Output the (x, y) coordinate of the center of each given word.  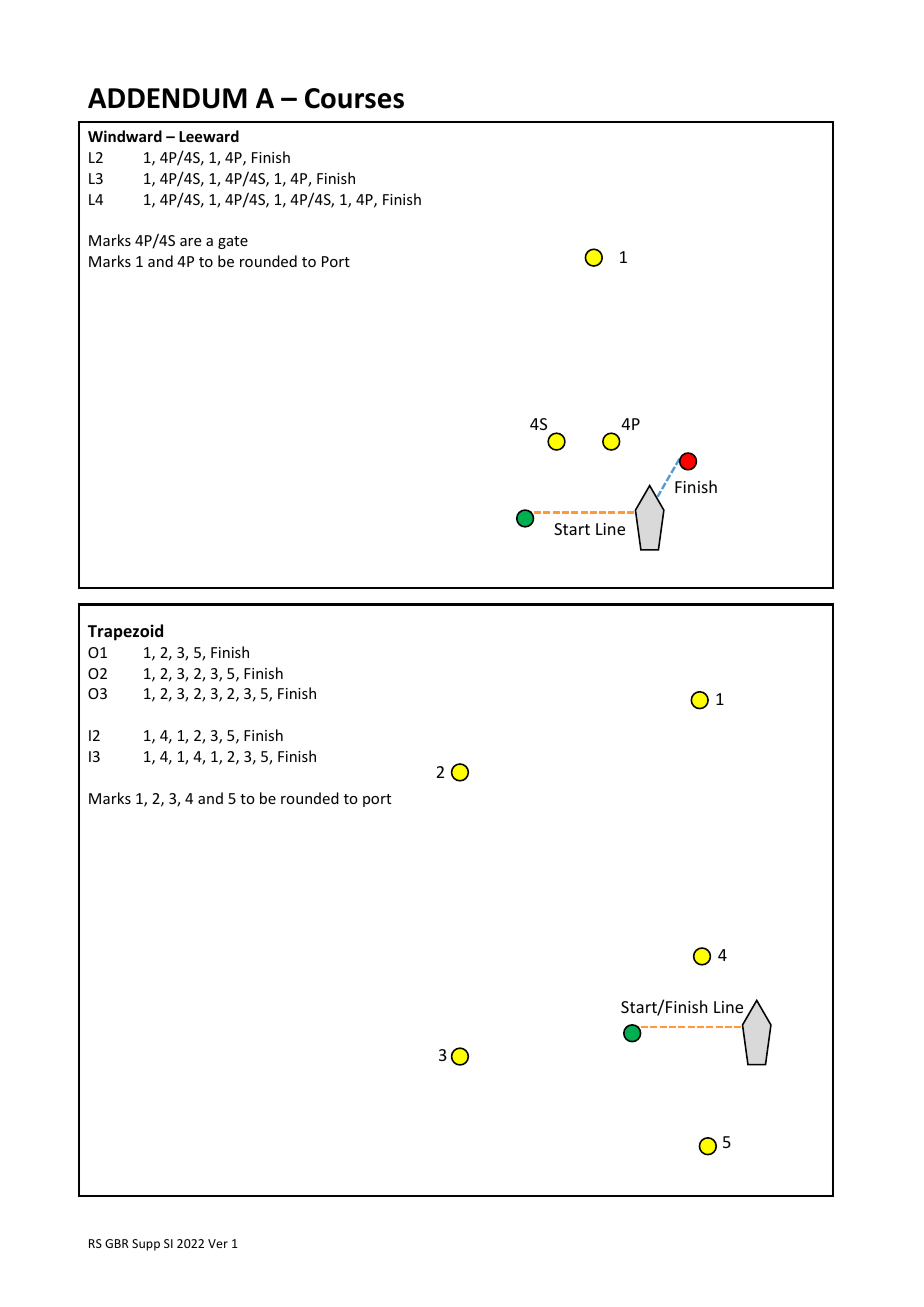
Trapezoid (125, 632)
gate (233, 242)
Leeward (209, 136)
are (190, 242)
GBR (117, 1243)
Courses (354, 98)
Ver (218, 1243)
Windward (125, 136)
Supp (146, 1245)
